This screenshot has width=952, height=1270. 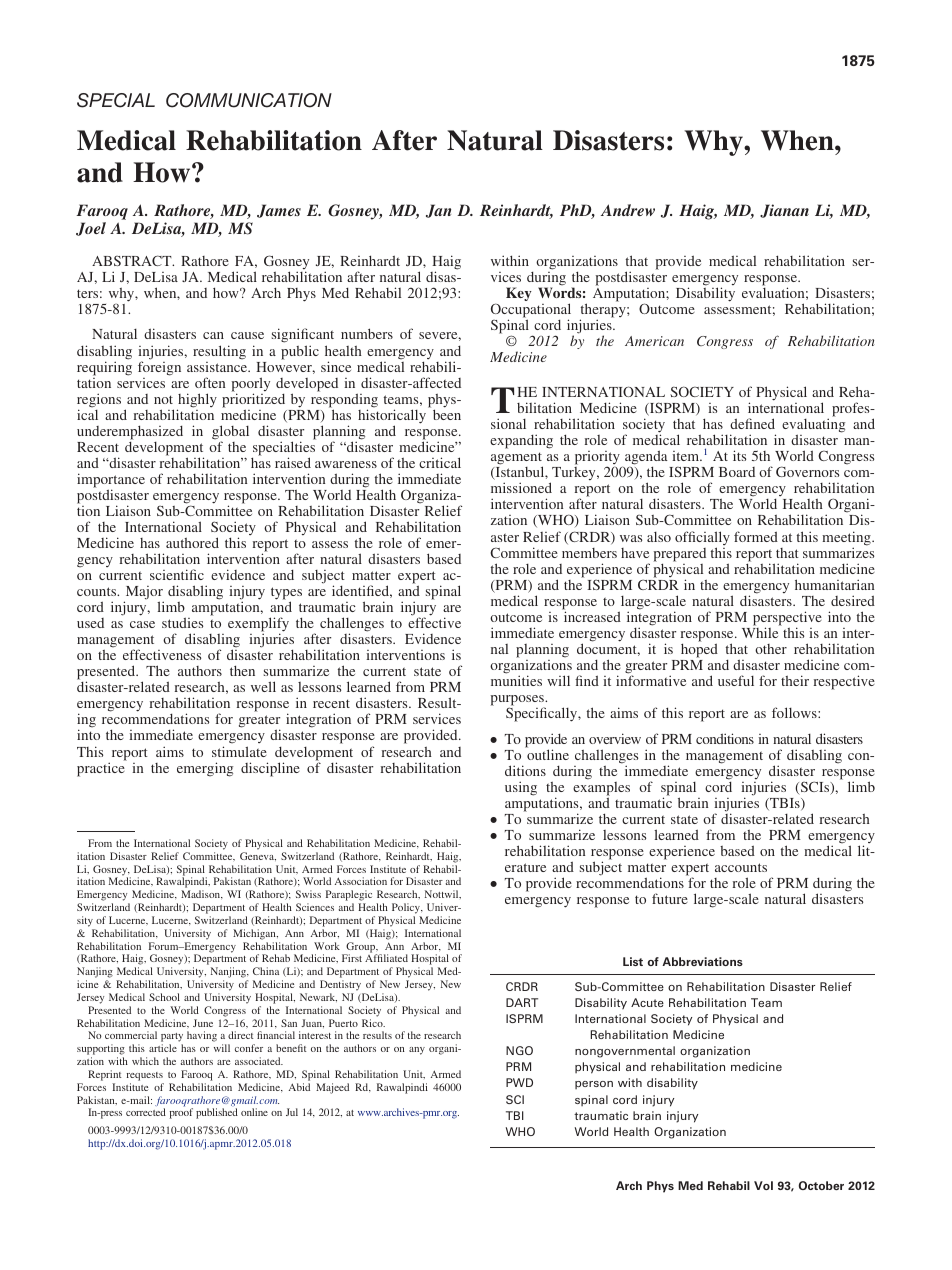 I want to click on useful, so click(x=736, y=680).
